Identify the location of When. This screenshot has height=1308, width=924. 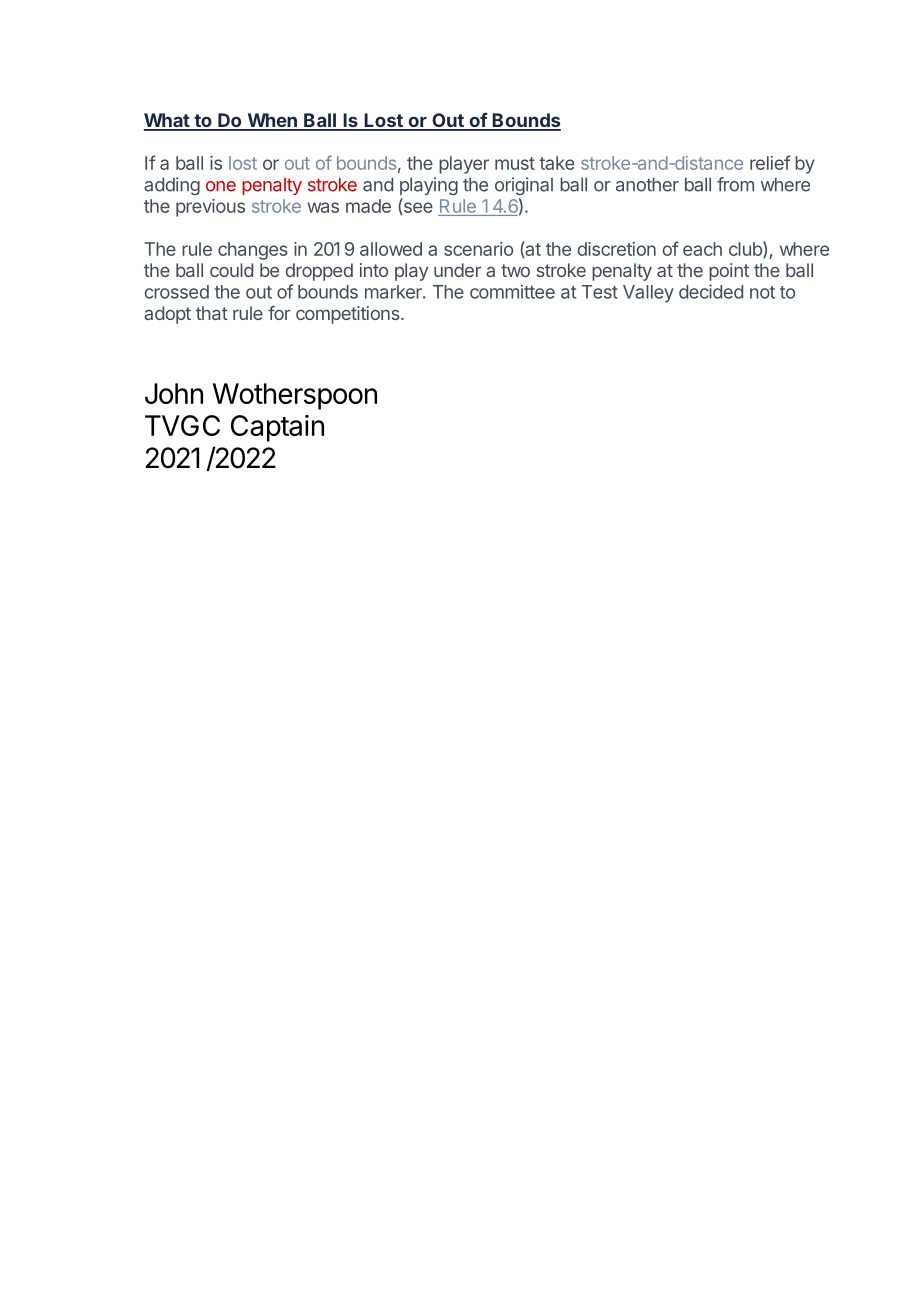
(272, 121).
